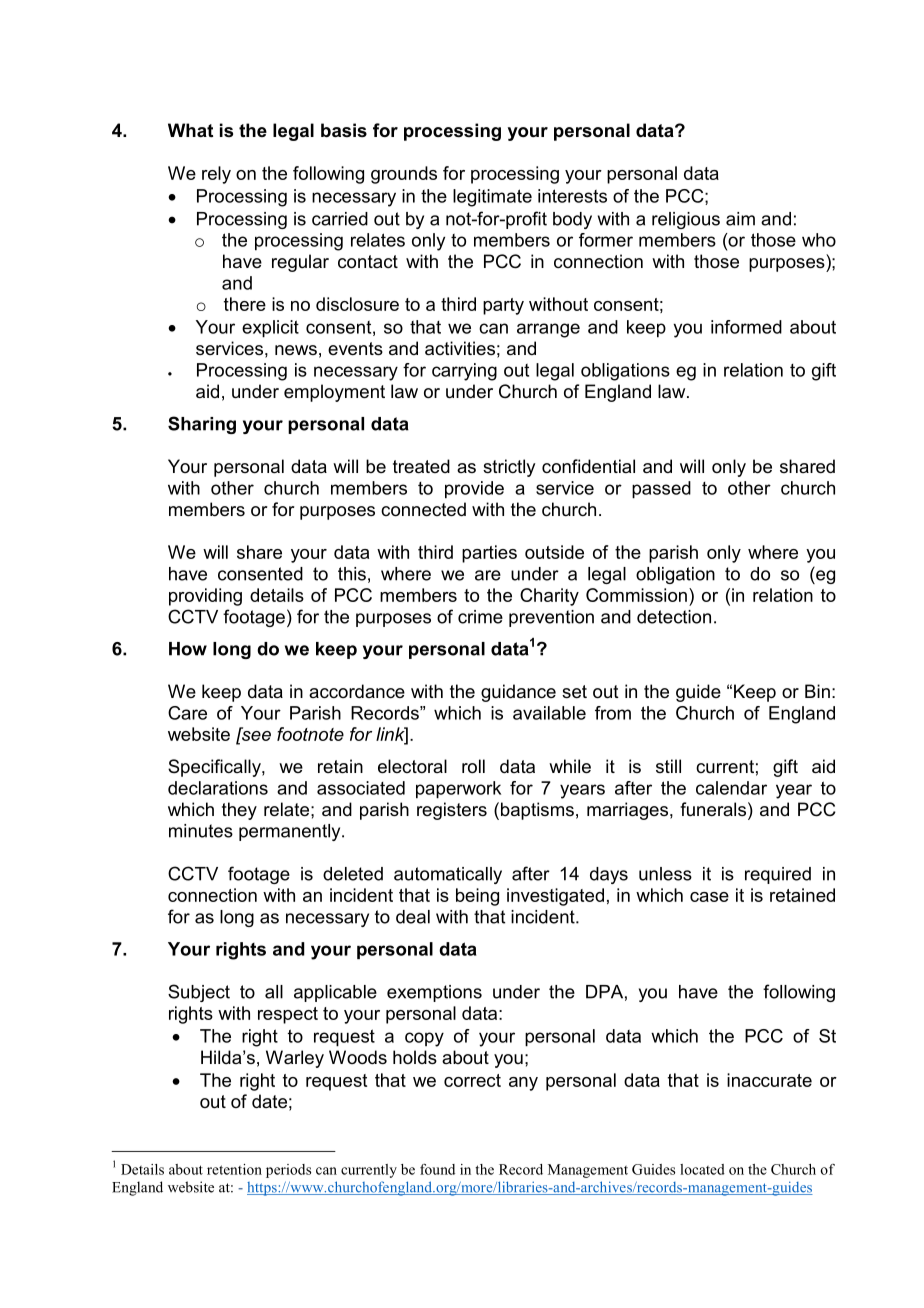  I want to click on carrying, so click(464, 372).
